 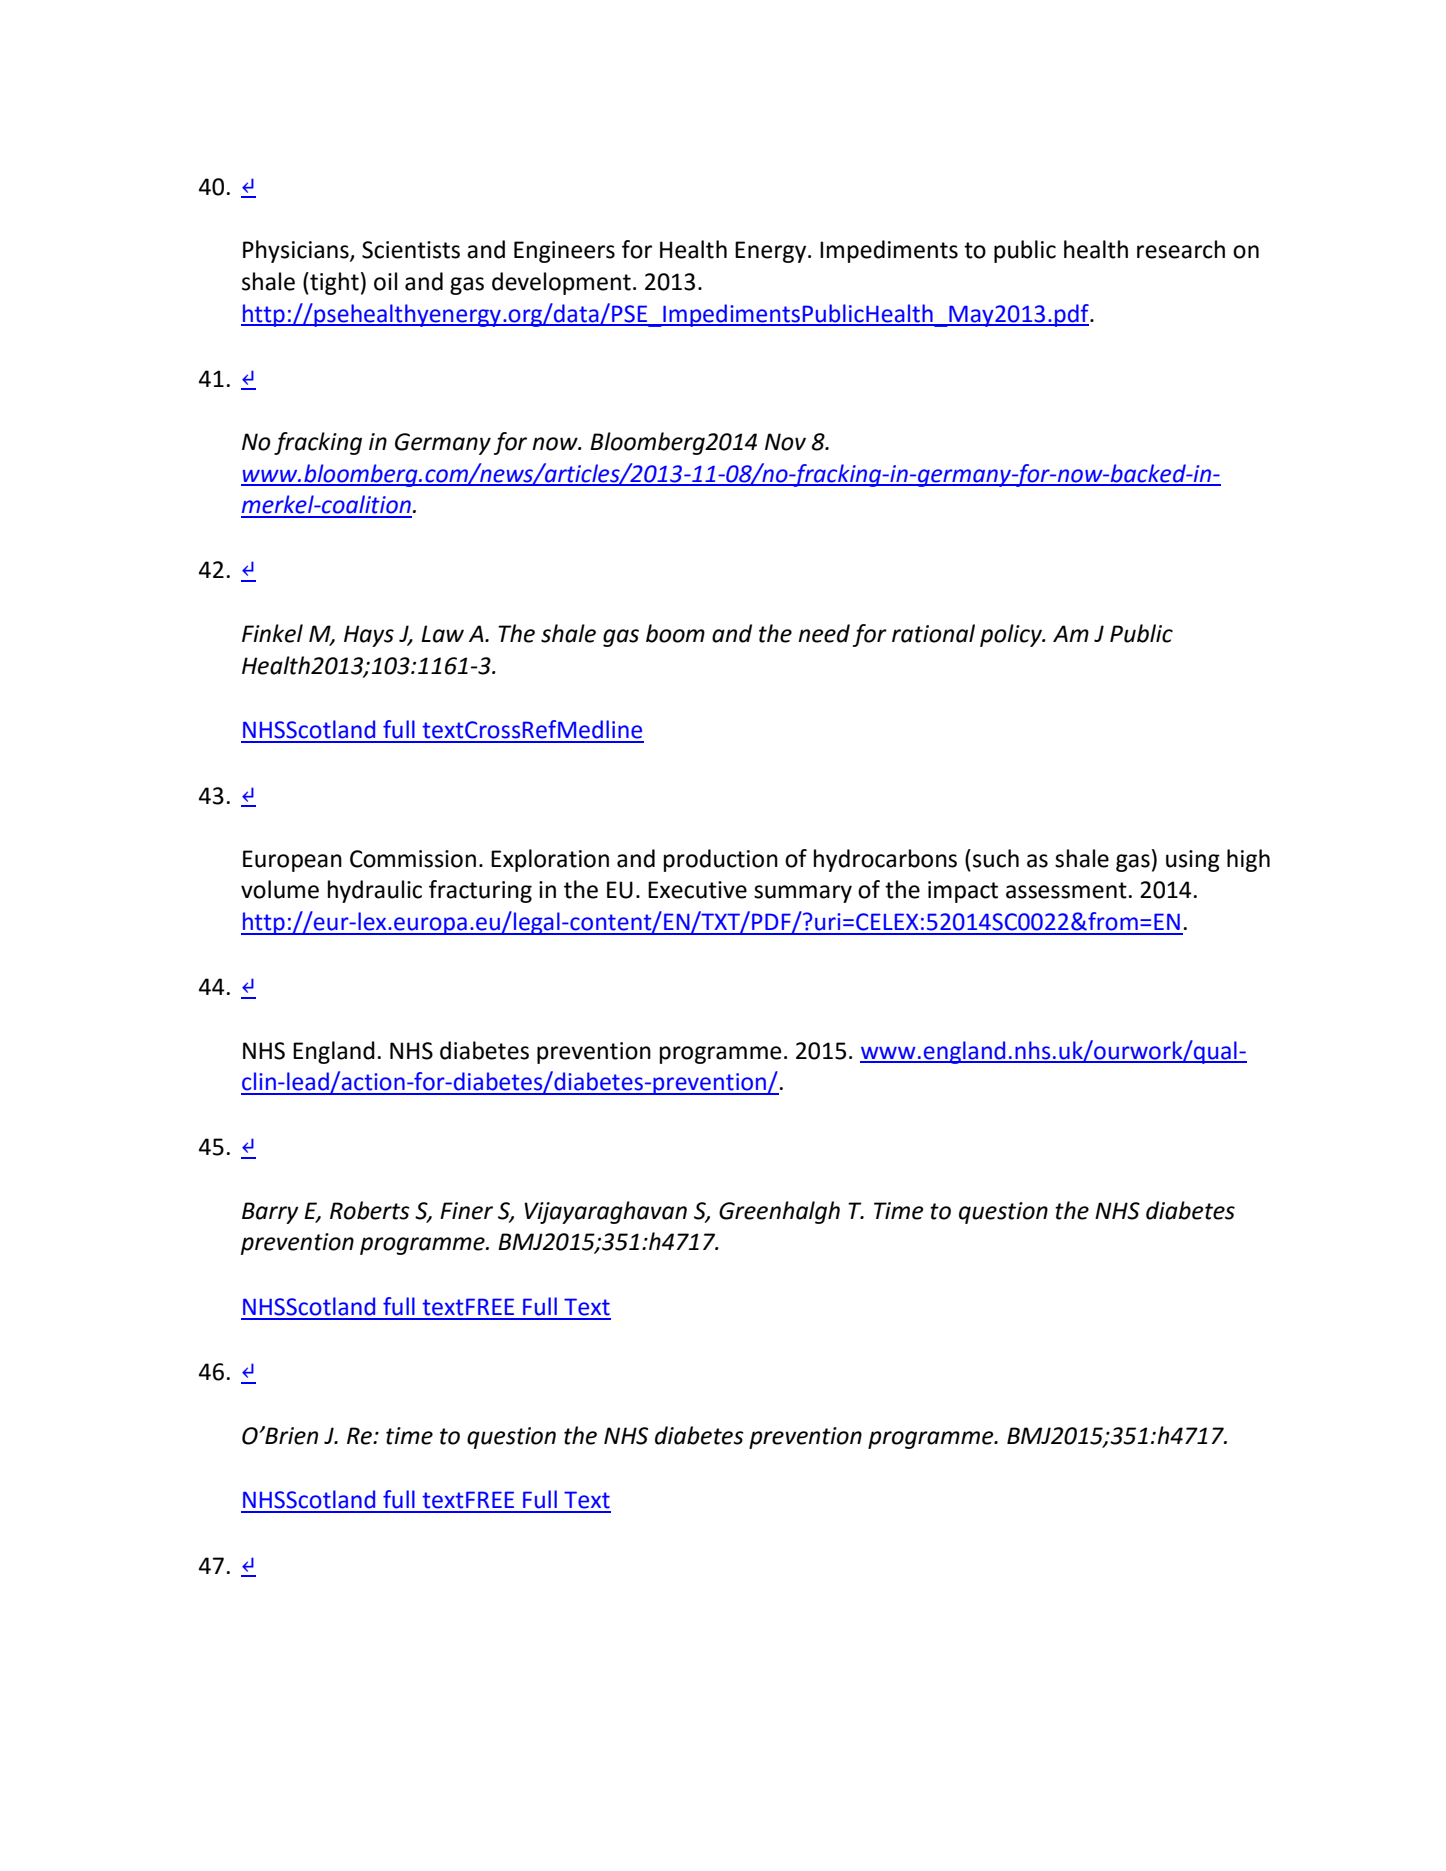 I want to click on summary, so click(x=803, y=894).
